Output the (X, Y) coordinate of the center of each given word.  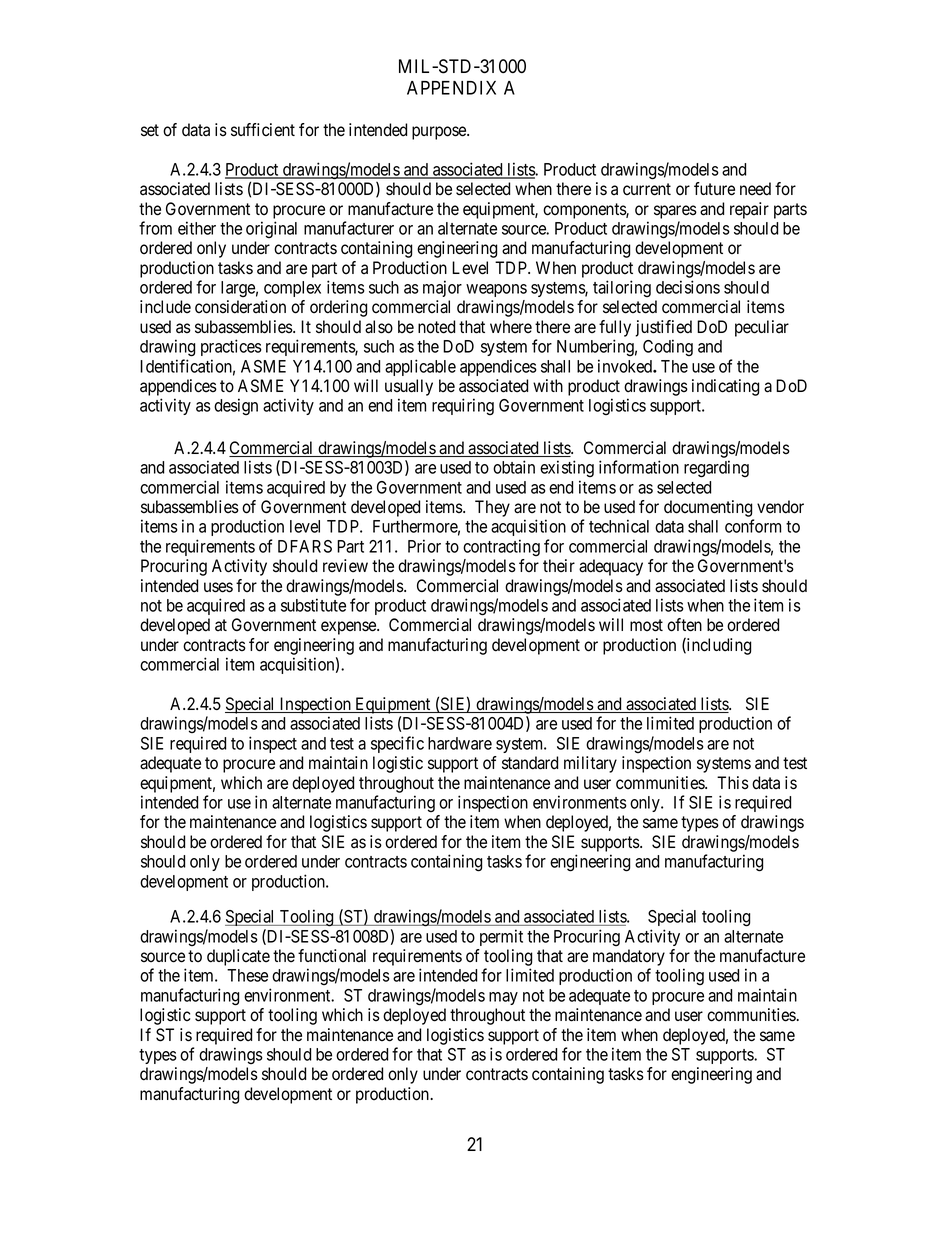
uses (218, 587)
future (714, 189)
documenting (708, 508)
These (247, 975)
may (503, 998)
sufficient (263, 130)
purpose (440, 133)
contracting (501, 547)
